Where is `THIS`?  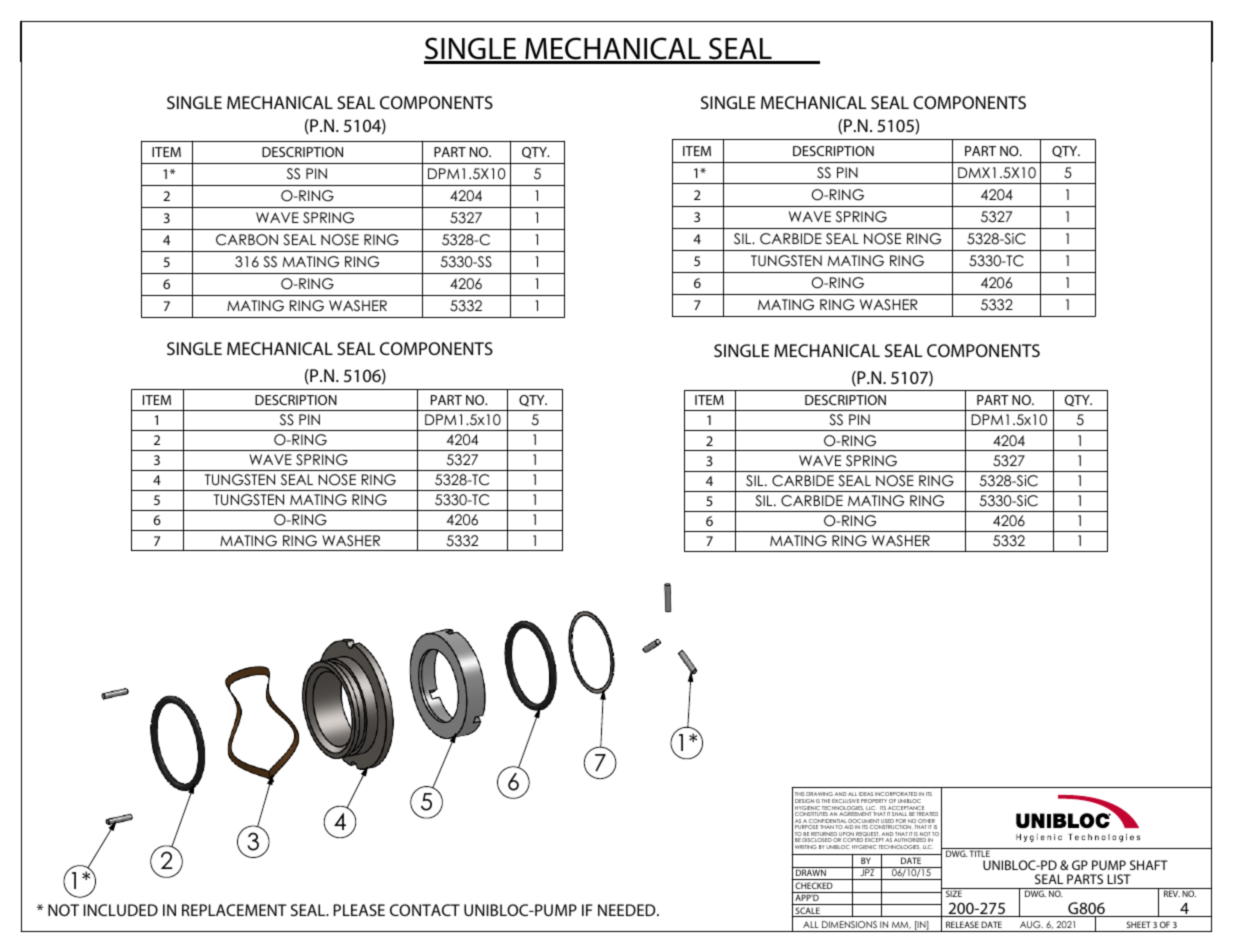 THIS is located at coordinates (800, 796).
